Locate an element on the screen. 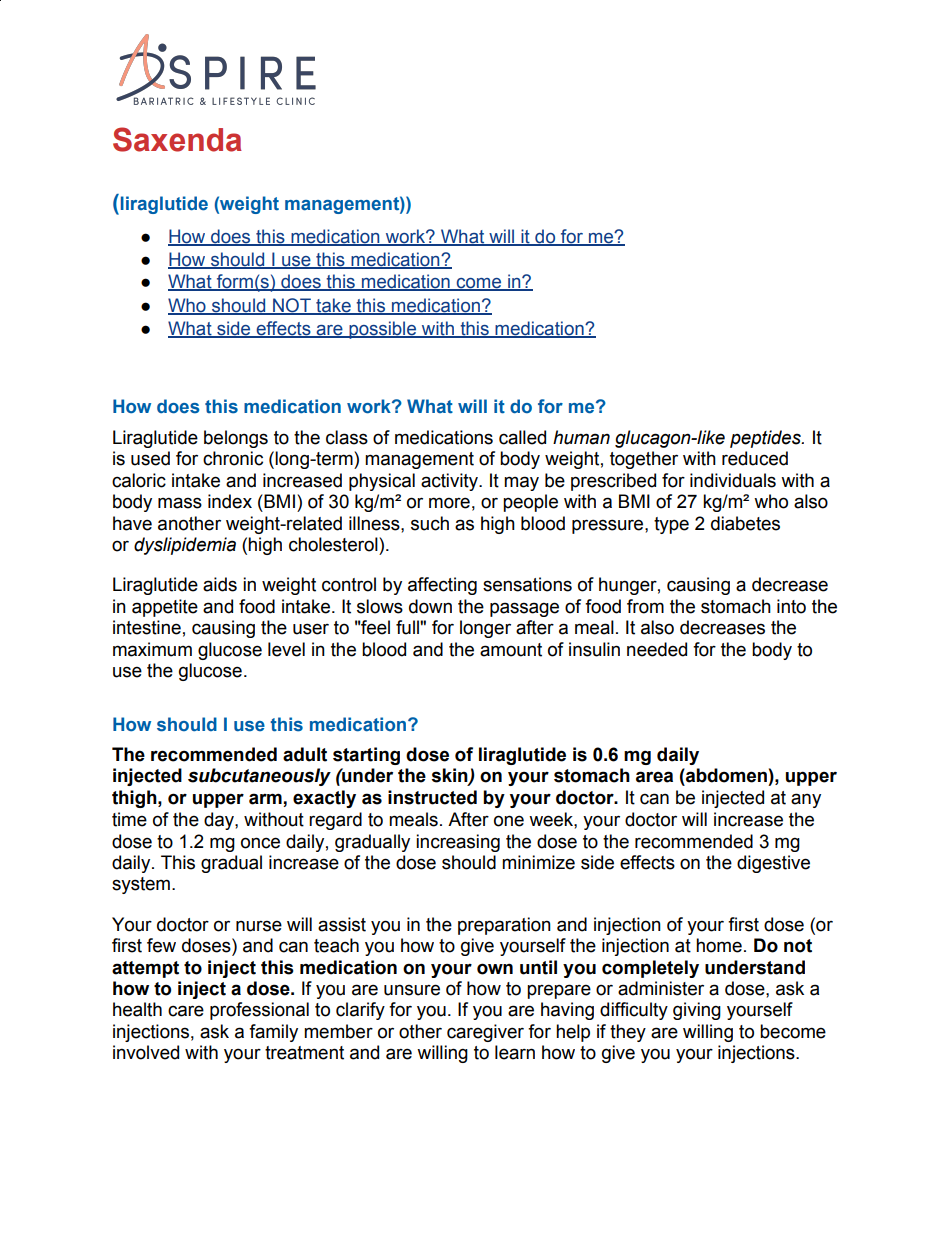  possible is located at coordinates (383, 330).
